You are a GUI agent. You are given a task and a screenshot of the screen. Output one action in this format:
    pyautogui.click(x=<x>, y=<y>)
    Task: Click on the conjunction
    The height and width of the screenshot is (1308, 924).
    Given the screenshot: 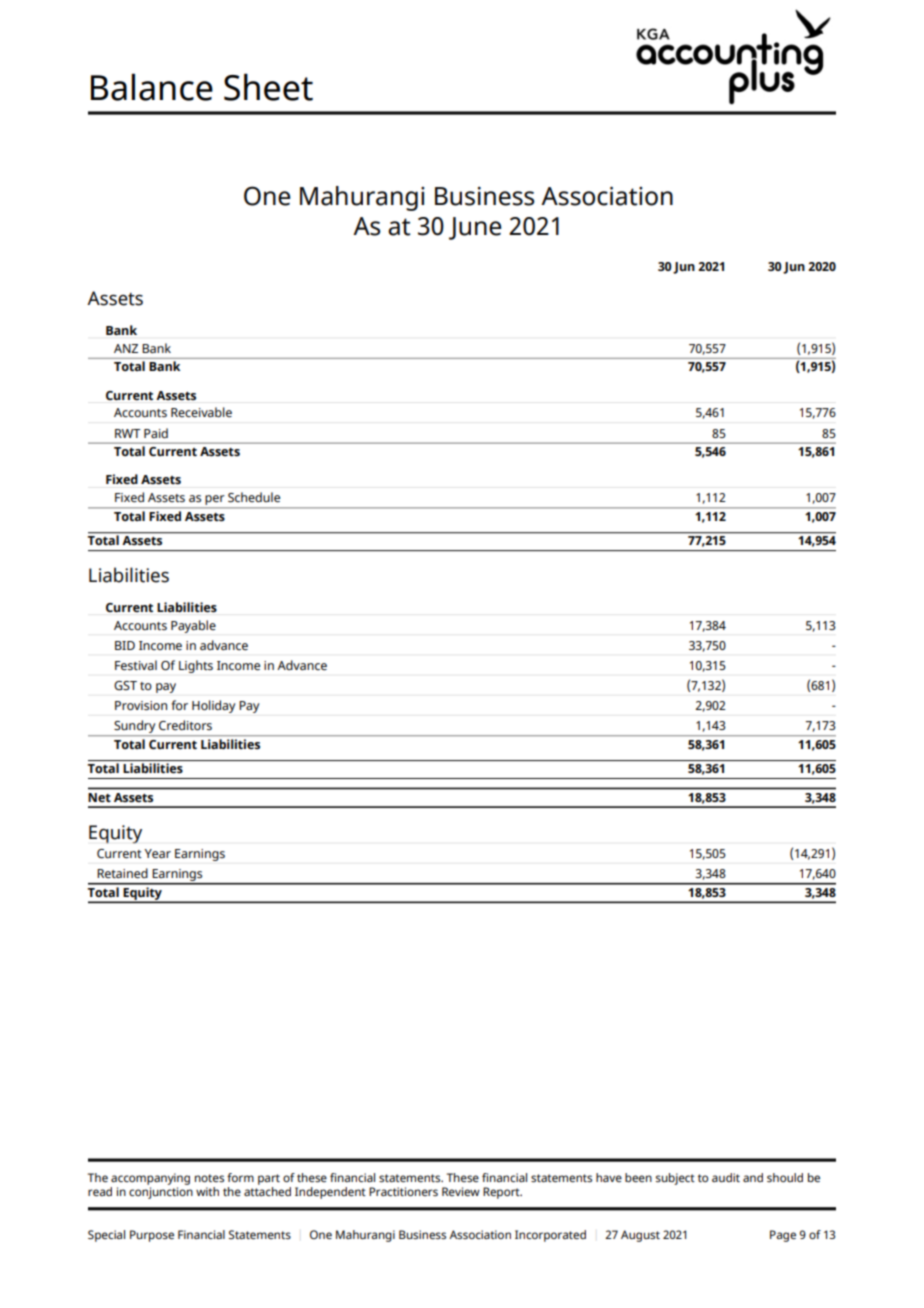 What is the action you would take?
    pyautogui.click(x=161, y=1193)
